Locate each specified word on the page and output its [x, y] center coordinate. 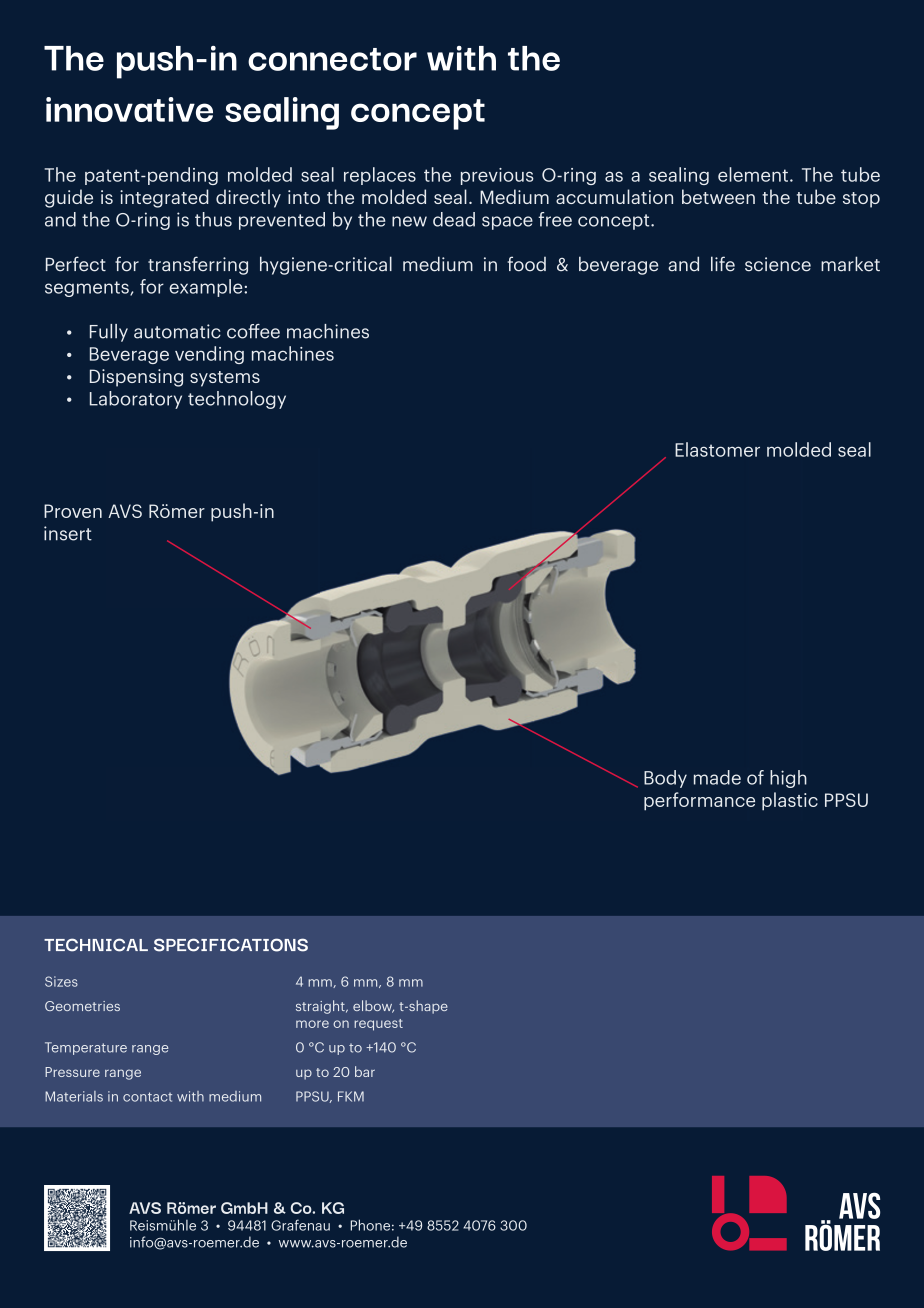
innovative [129, 109]
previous [497, 176]
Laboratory [136, 400]
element [753, 174]
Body [665, 779]
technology [237, 400]
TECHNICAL [96, 945]
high [788, 779]
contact [147, 1097]
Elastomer [717, 449]
